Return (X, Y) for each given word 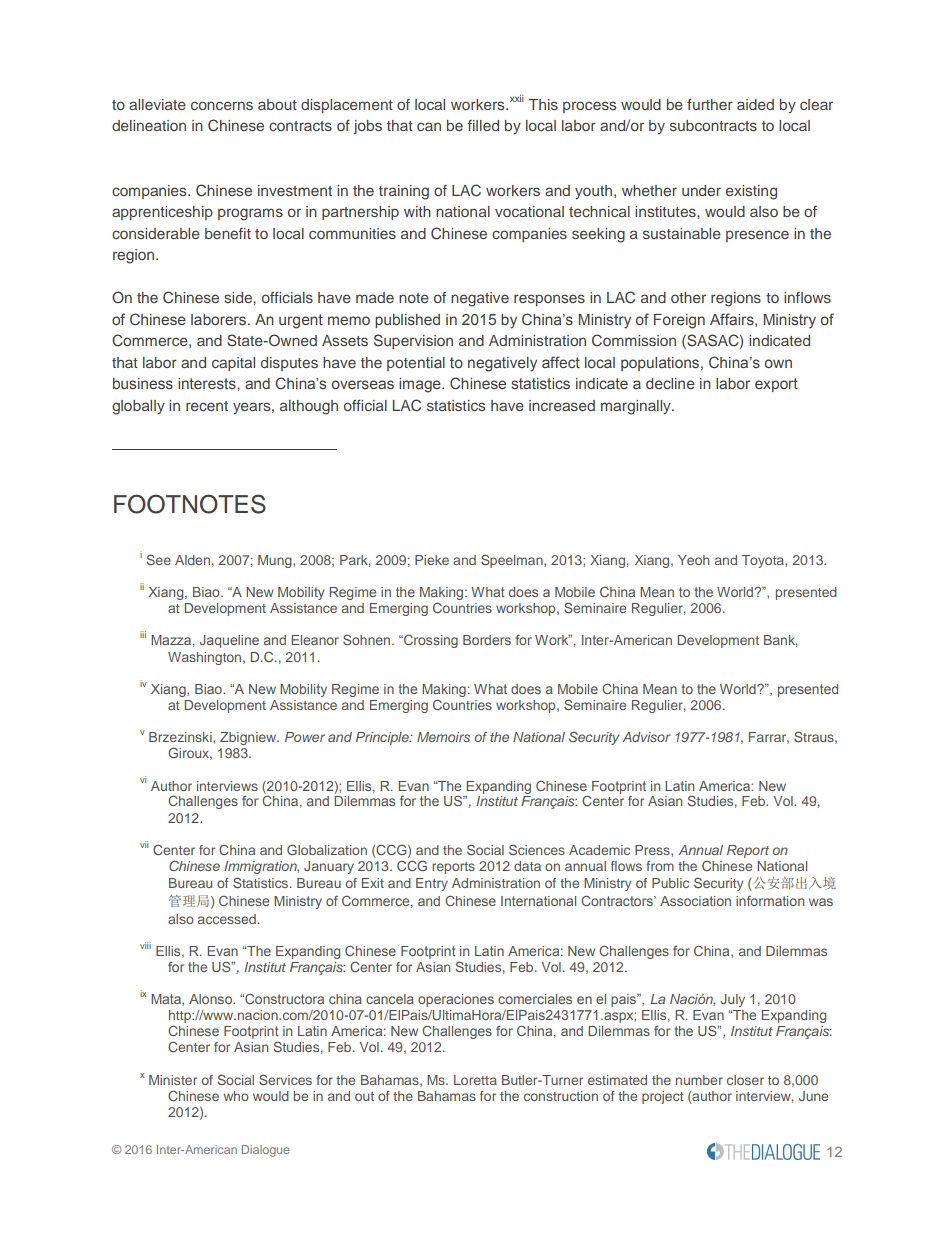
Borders (487, 640)
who (236, 1096)
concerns (222, 105)
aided (755, 104)
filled (483, 125)
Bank (781, 641)
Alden (192, 560)
